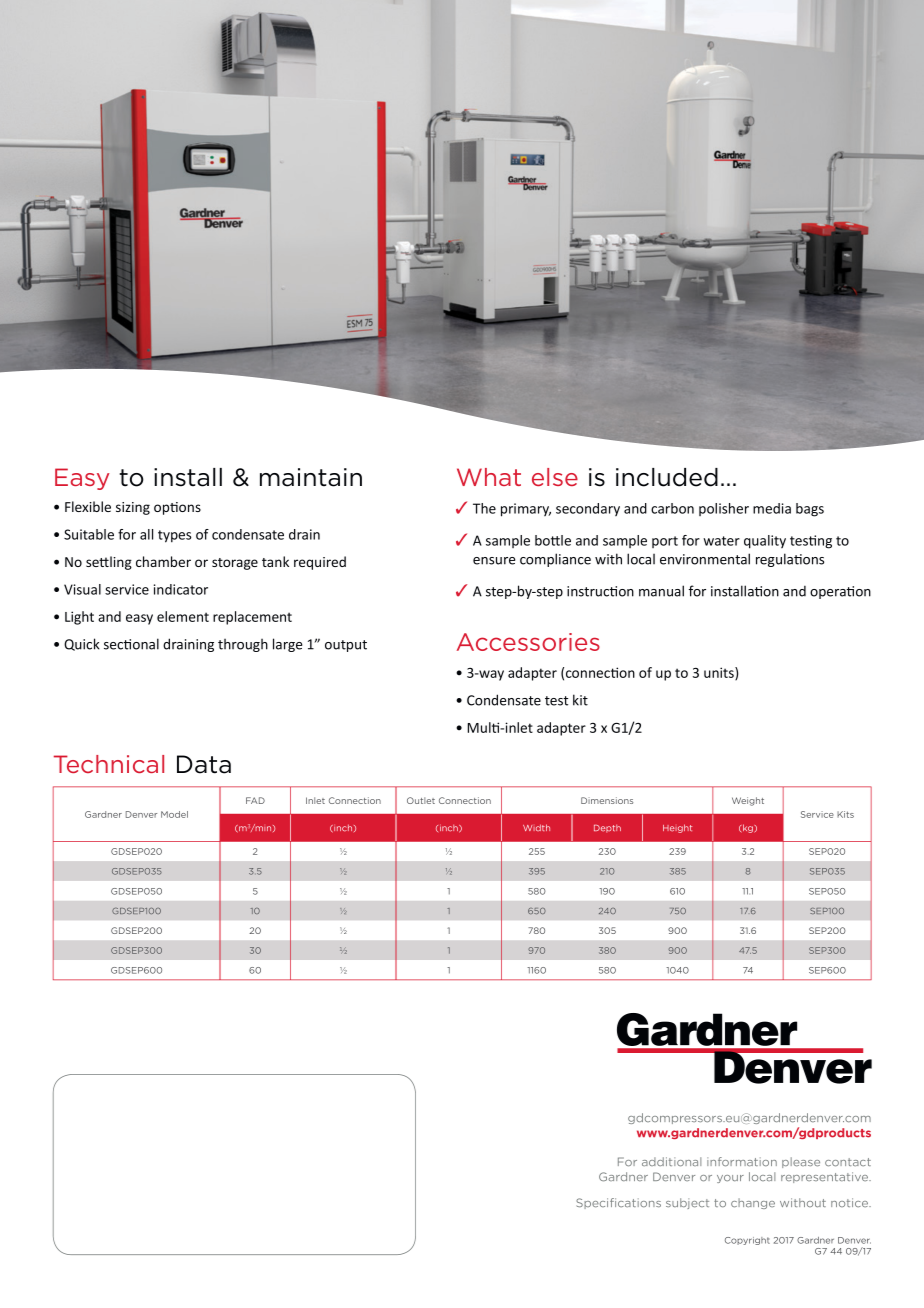 The height and width of the screenshot is (1308, 924). What do you see at coordinates (772, 508) in the screenshot?
I see `media` at bounding box center [772, 508].
